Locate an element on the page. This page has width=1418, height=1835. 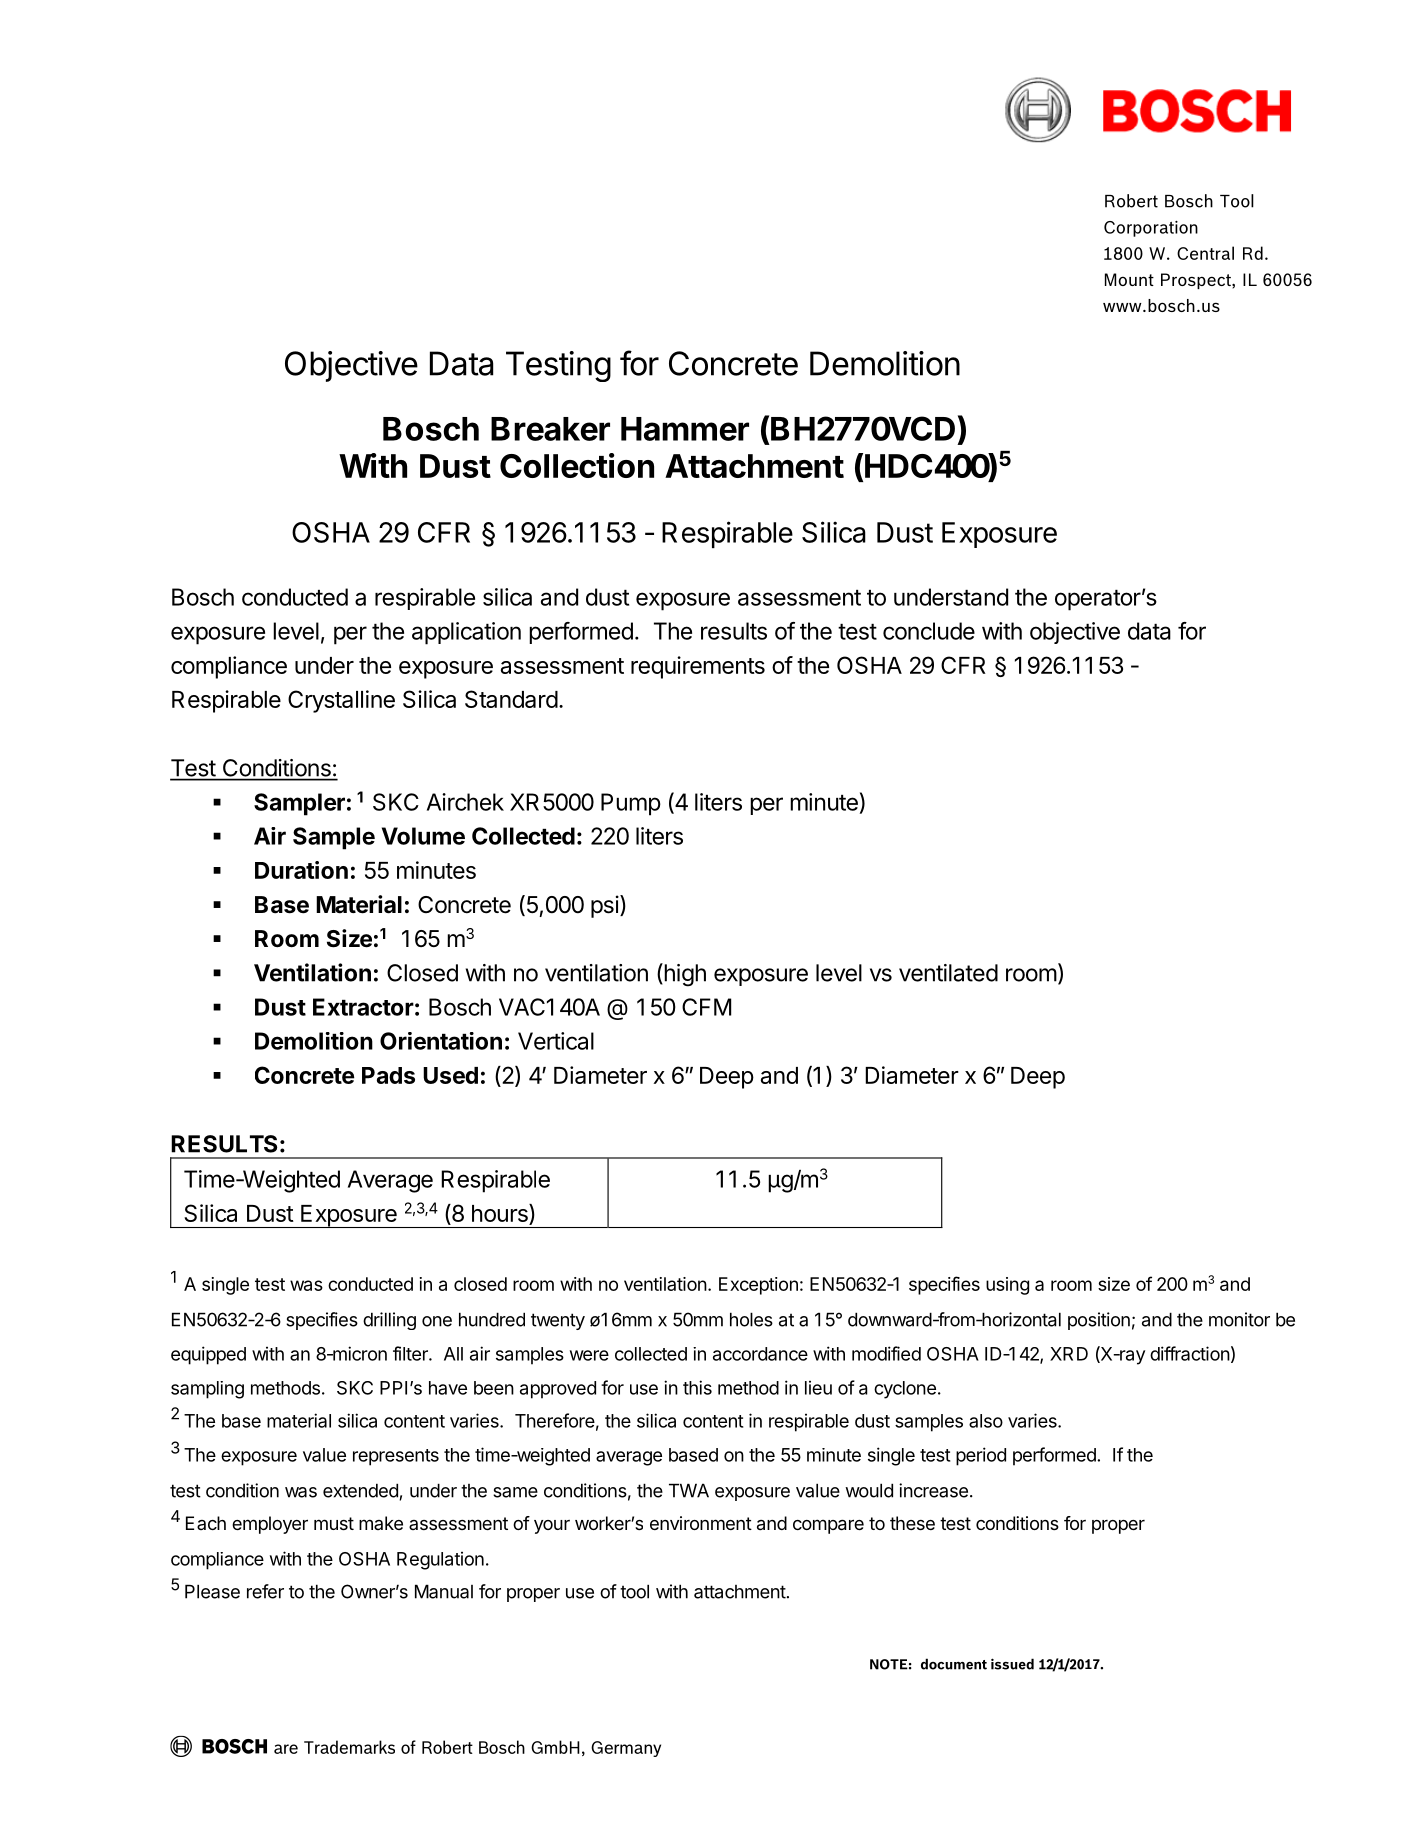
requirements is located at coordinates (698, 667).
